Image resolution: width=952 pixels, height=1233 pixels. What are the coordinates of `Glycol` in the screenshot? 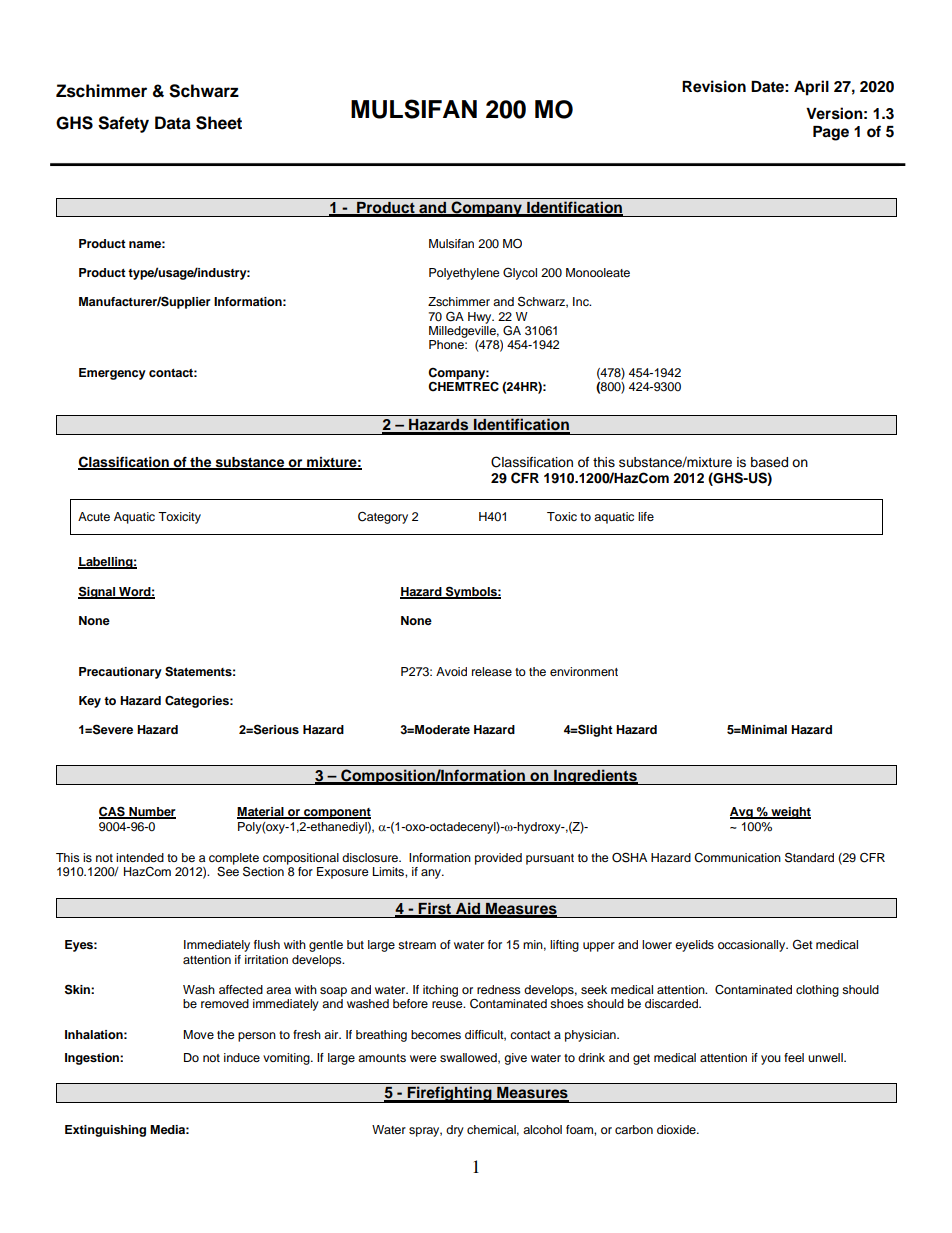 It's located at (520, 273).
